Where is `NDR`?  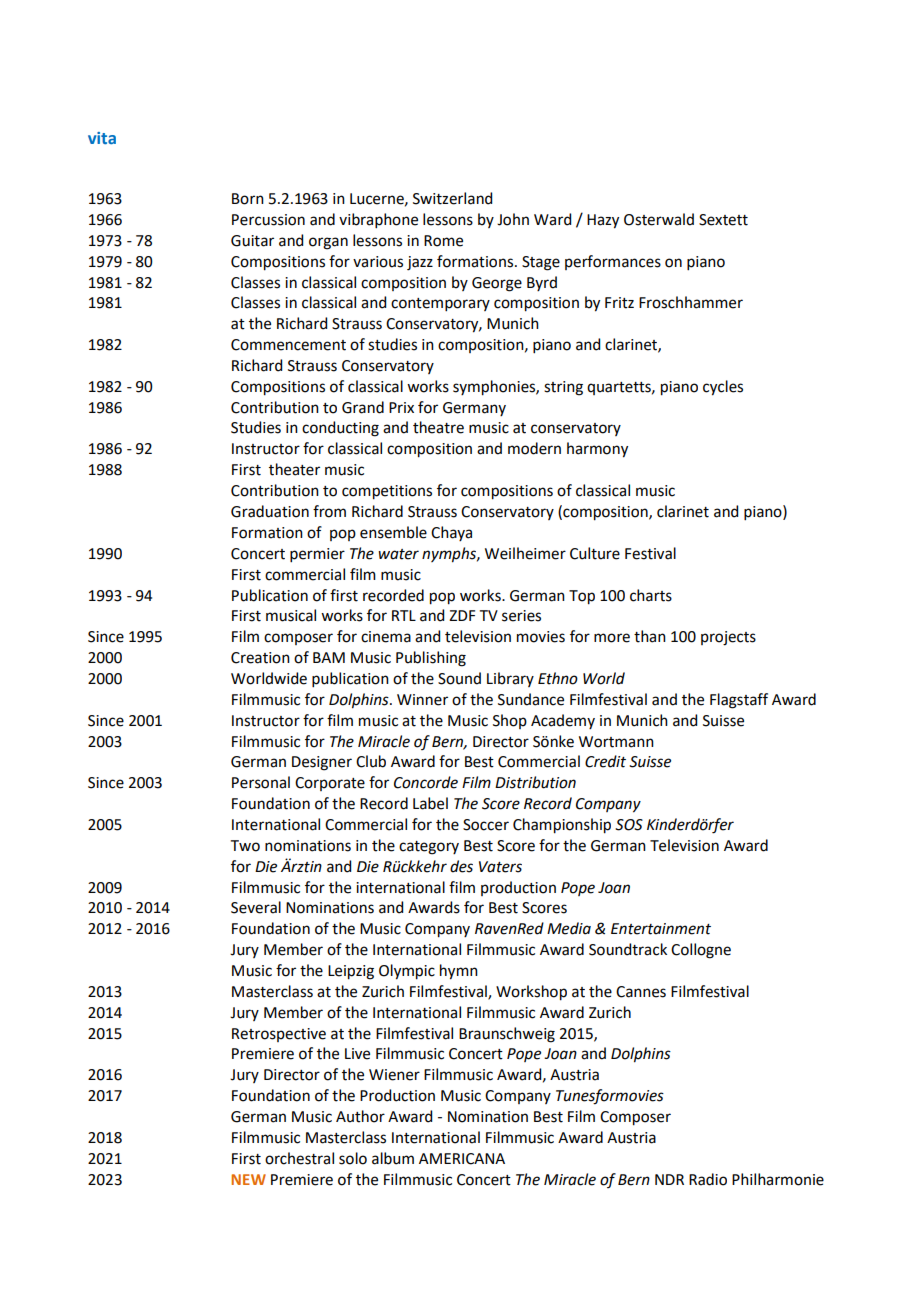
NDR is located at coordinates (669, 1179).
